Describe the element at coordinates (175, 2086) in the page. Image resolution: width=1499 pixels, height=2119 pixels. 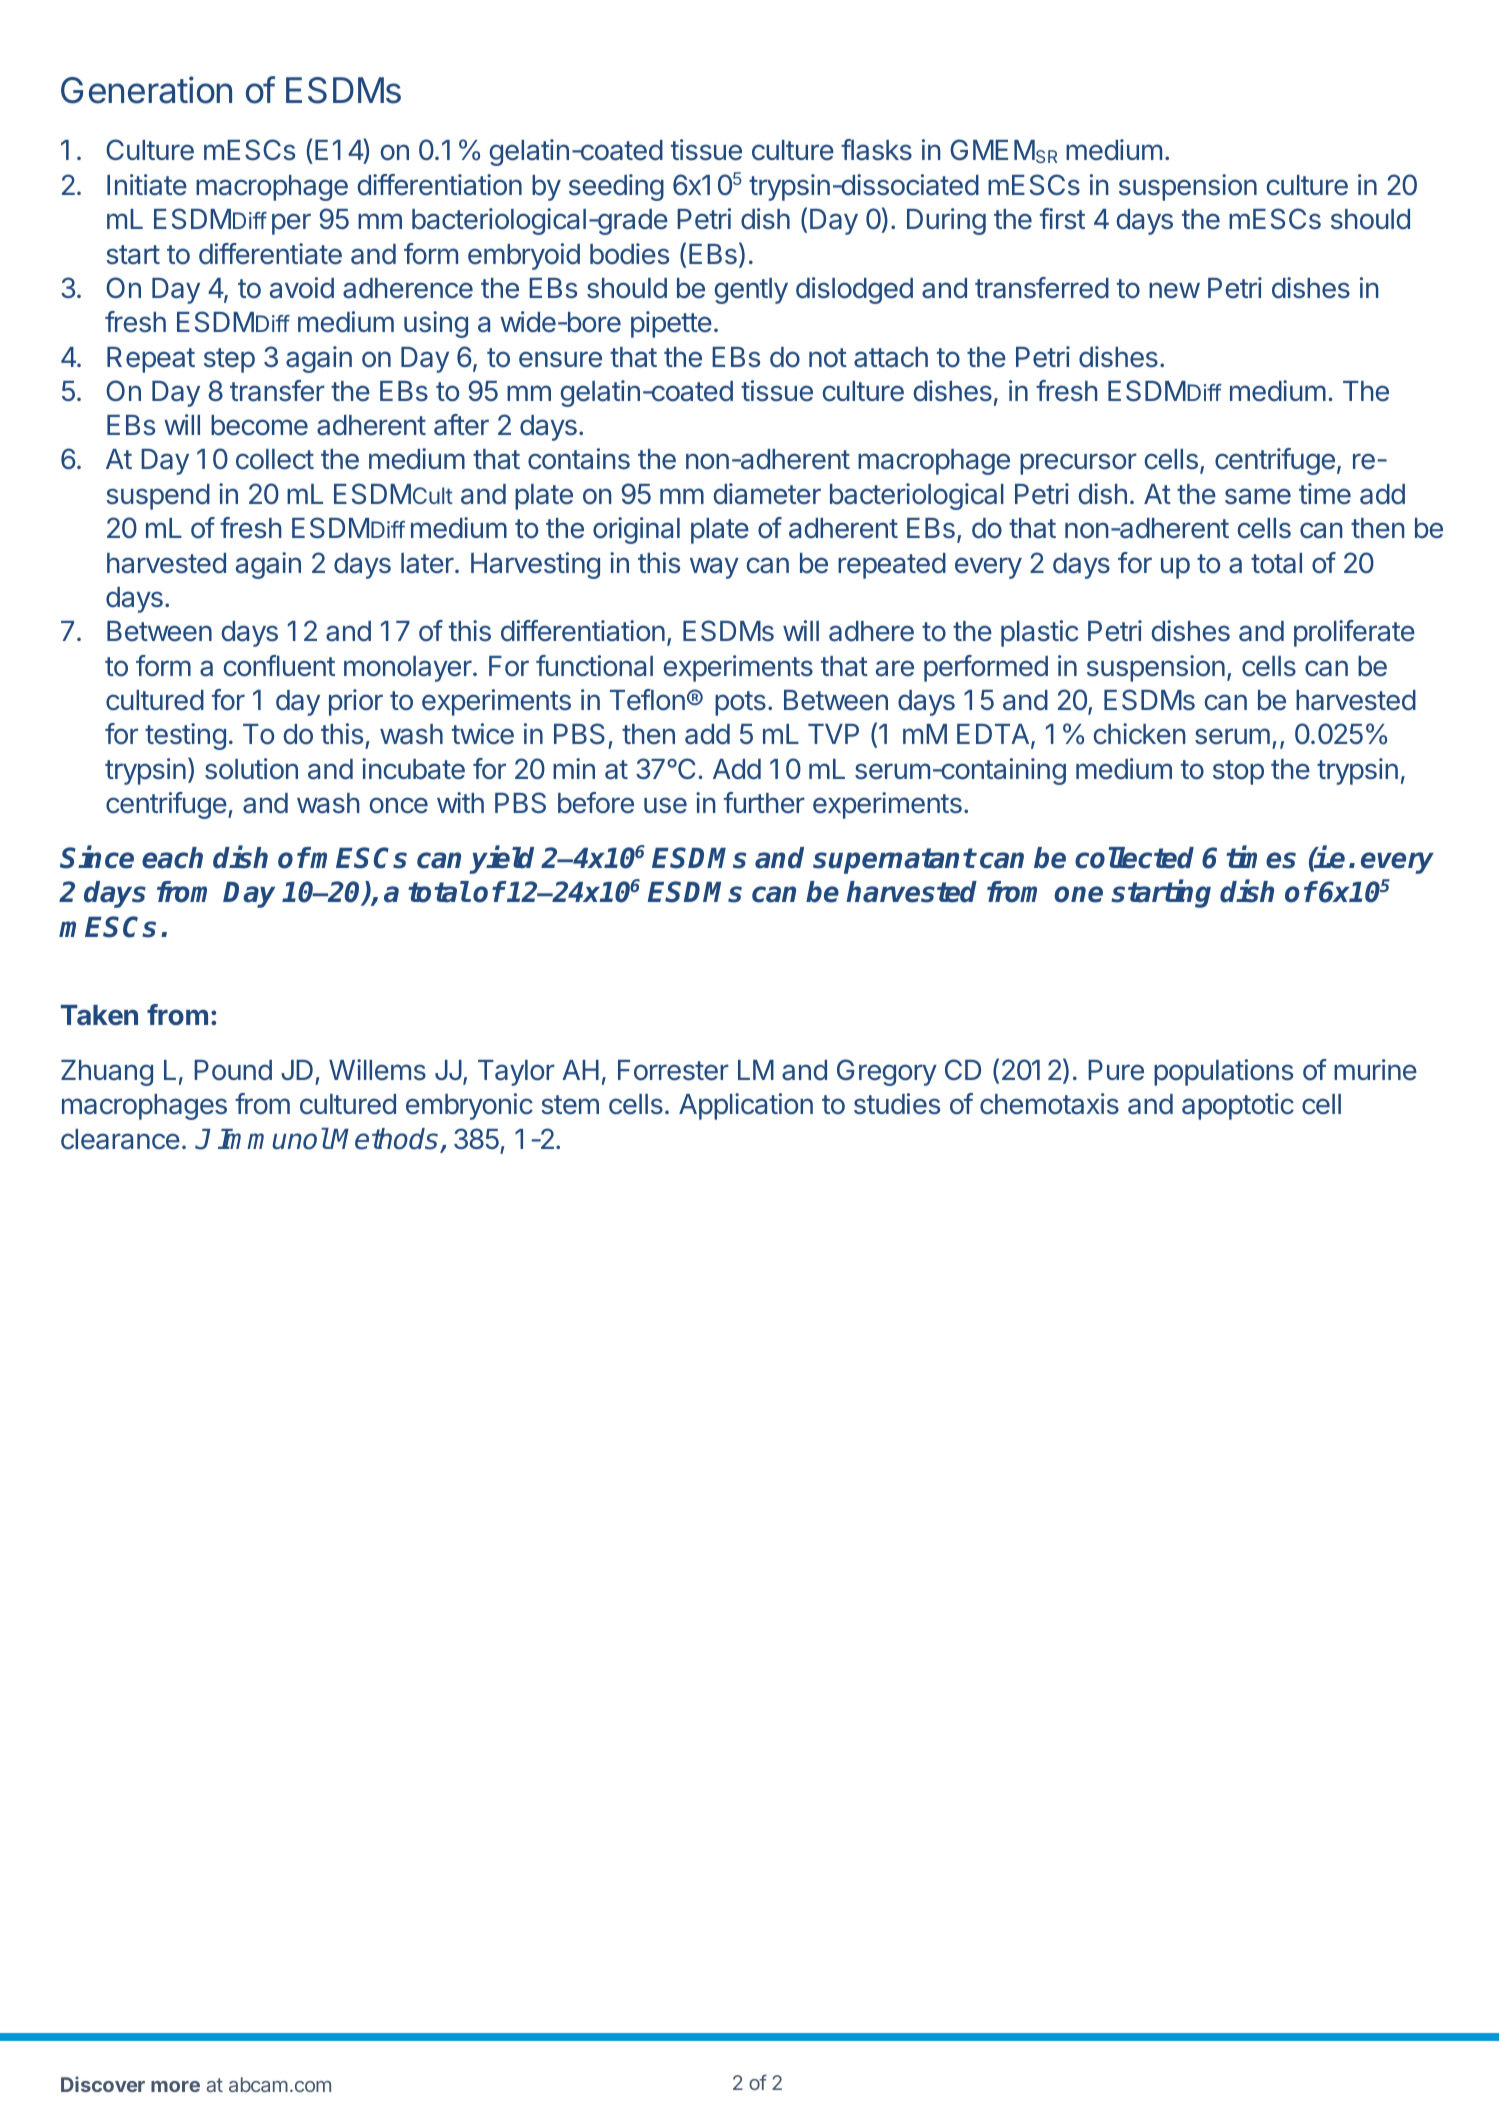
I see `more` at that location.
